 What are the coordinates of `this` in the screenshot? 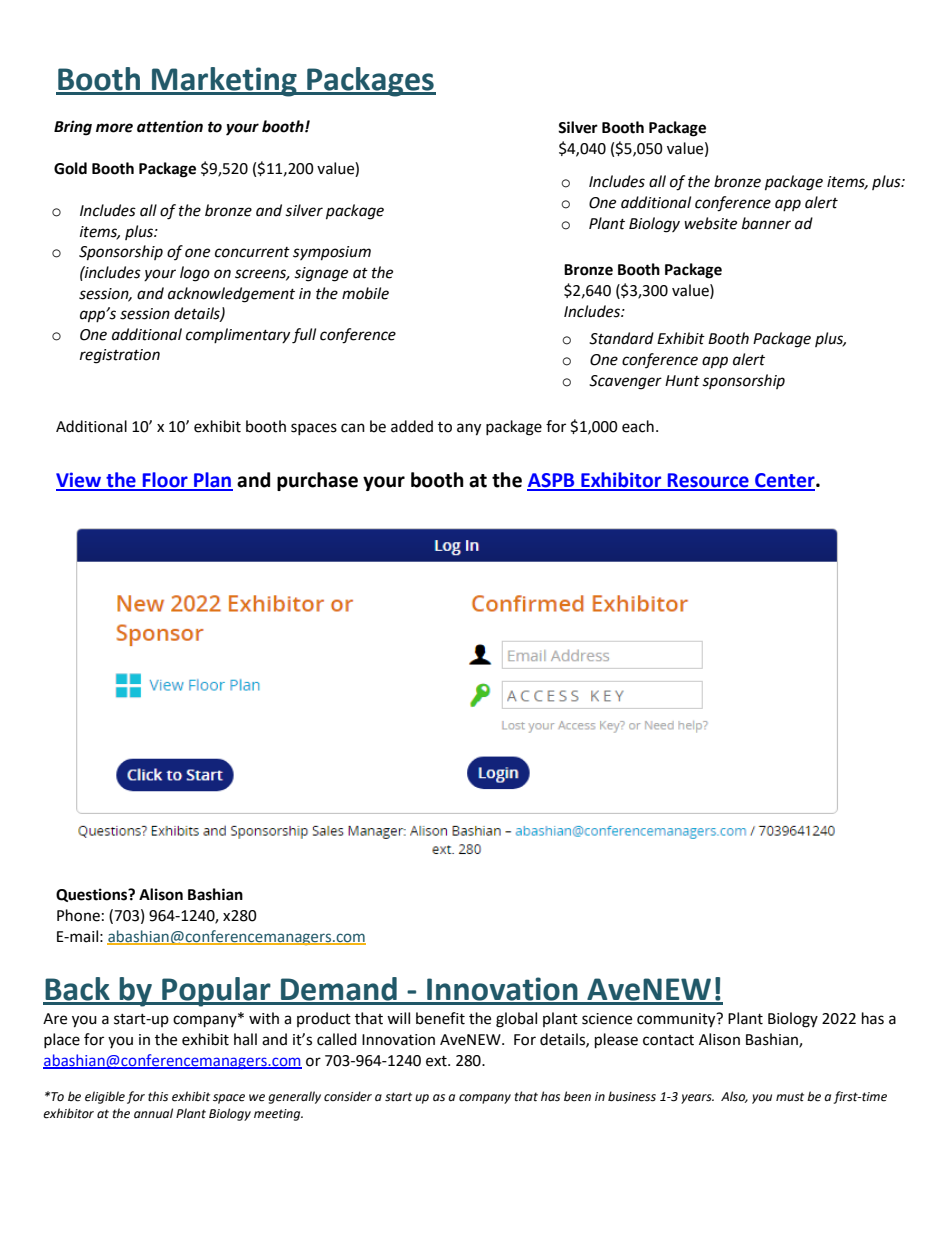 It's located at (158, 1096).
